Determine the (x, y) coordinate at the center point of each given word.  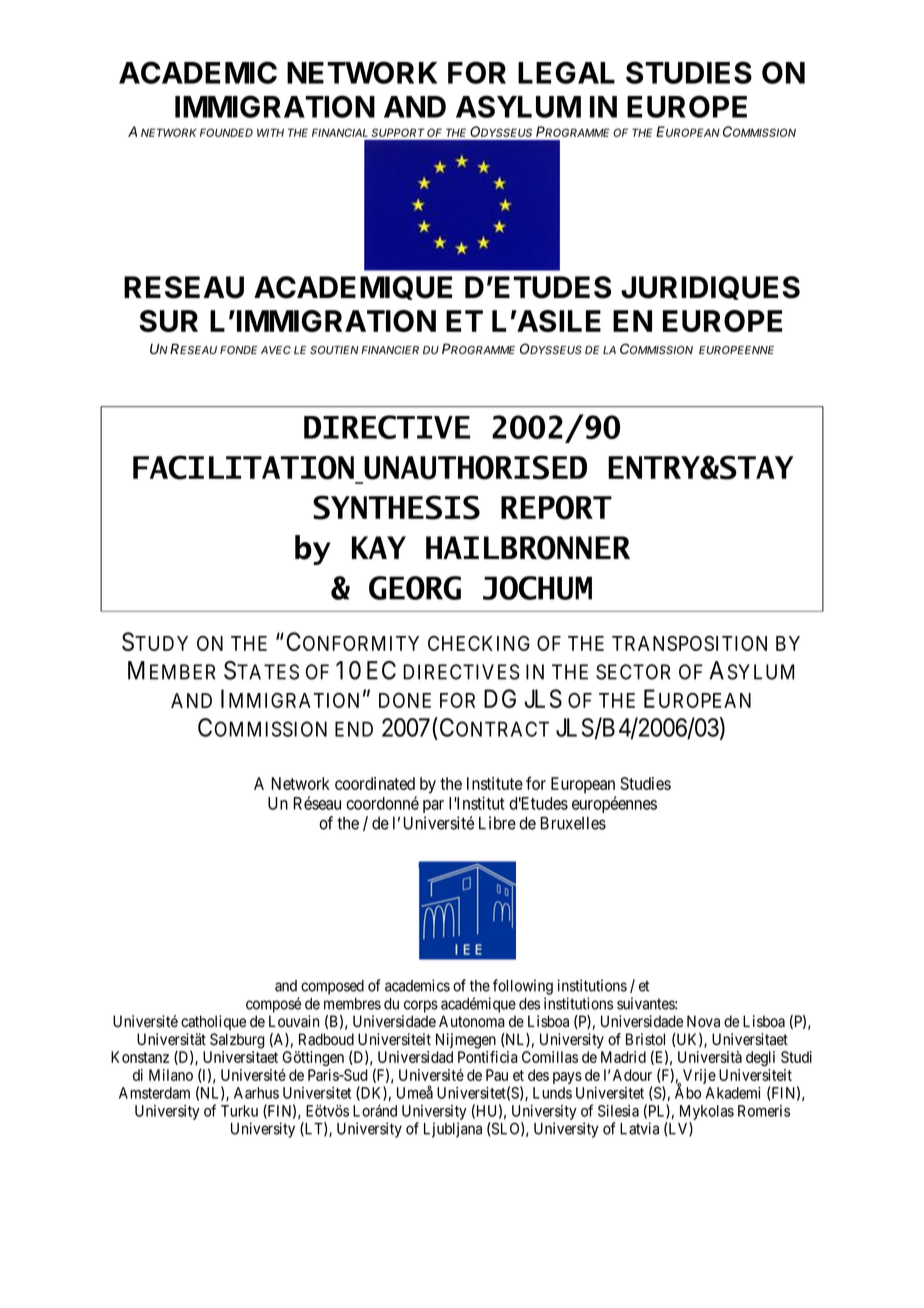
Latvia (639, 1128)
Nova (703, 1021)
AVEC (276, 350)
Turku (239, 1111)
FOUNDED (226, 132)
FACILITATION (243, 467)
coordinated (375, 783)
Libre (497, 823)
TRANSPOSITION (689, 643)
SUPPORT (398, 132)
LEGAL (566, 72)
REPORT (556, 507)
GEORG (415, 588)
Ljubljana (453, 1130)
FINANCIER (390, 350)
